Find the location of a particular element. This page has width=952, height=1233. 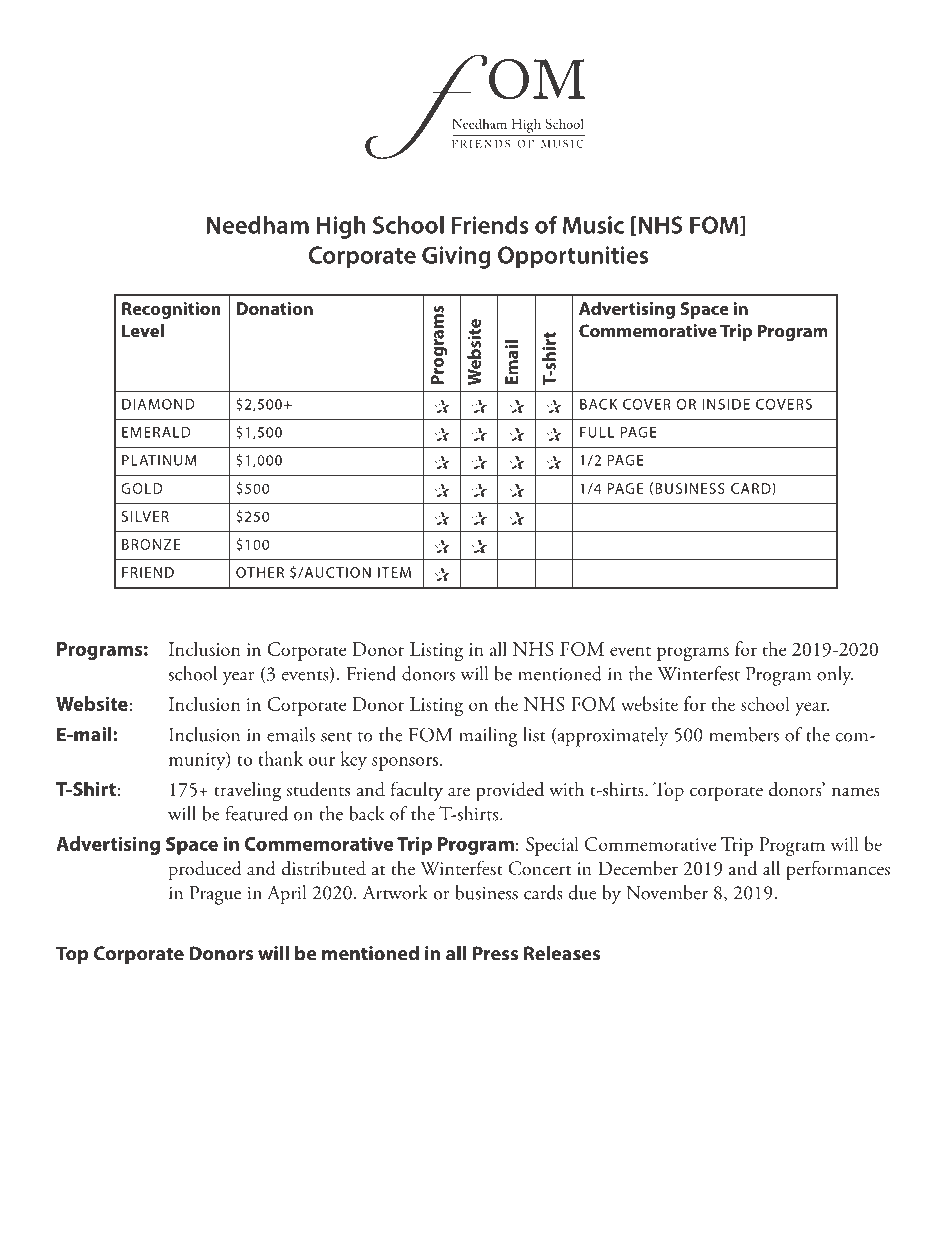

Needham is located at coordinates (257, 225).
